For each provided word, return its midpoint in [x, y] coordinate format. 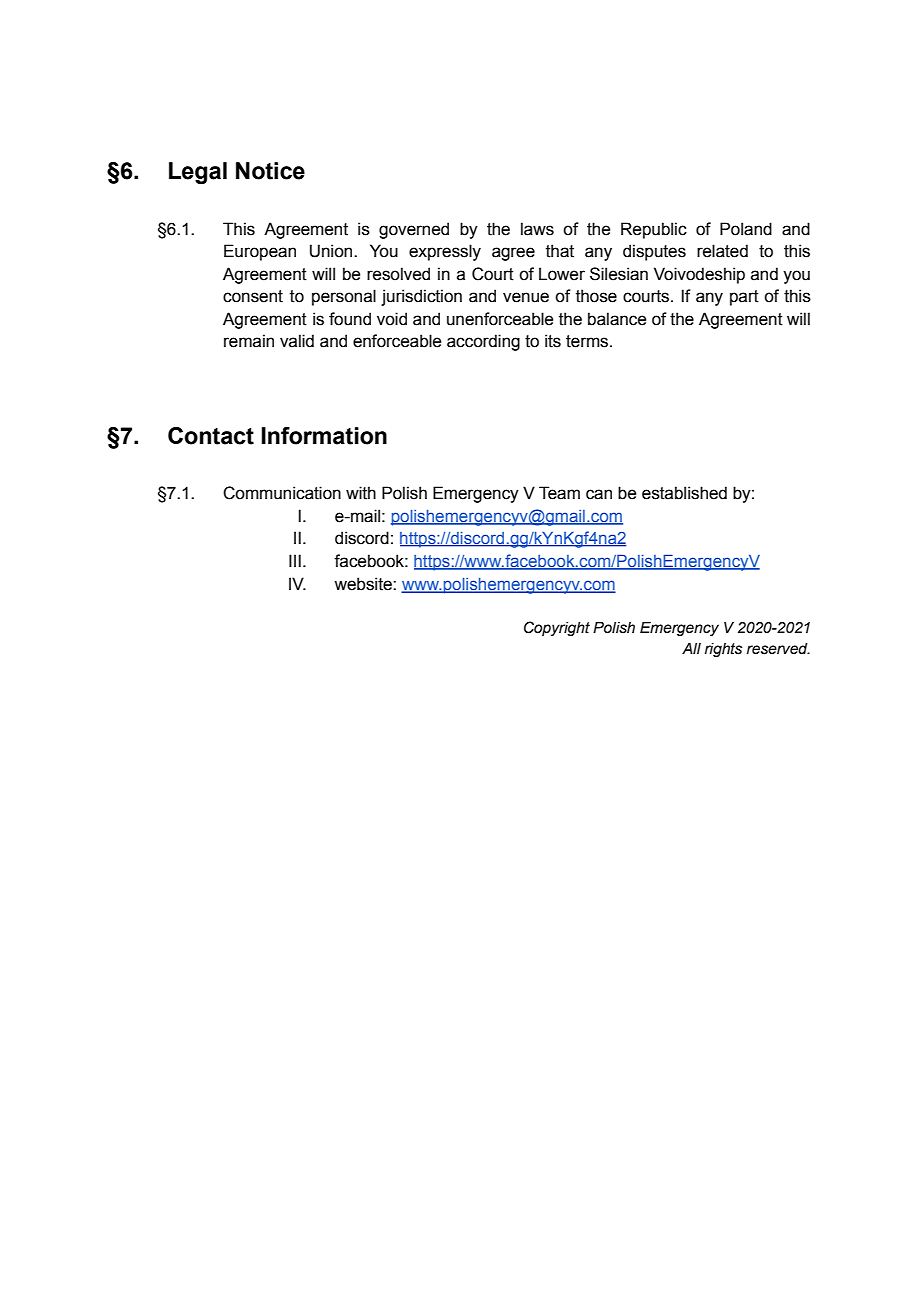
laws [537, 229]
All [691, 648]
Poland [746, 229]
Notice [270, 171]
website [364, 584]
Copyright [557, 628]
